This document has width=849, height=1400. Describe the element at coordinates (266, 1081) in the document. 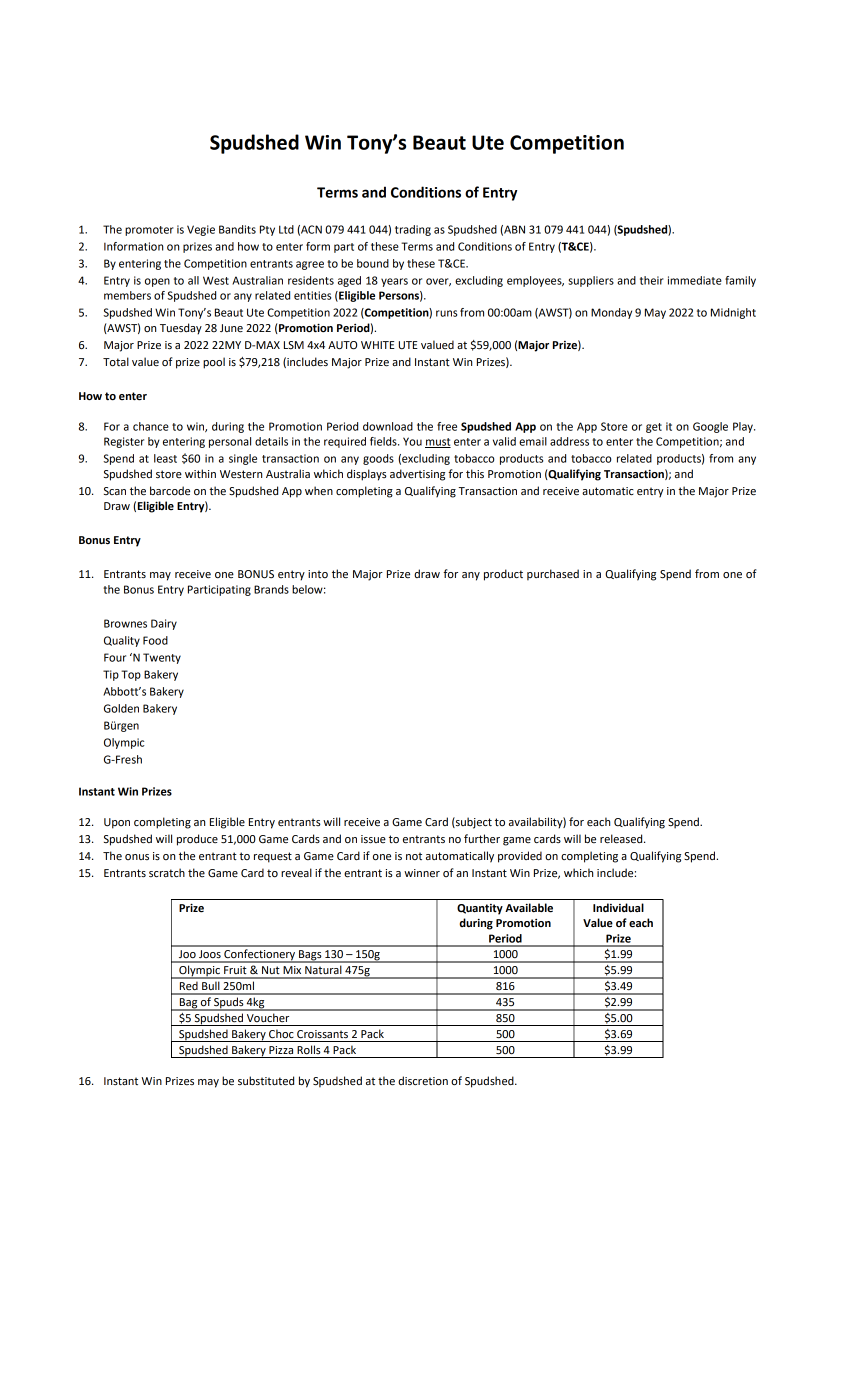

I see `substituted` at that location.
